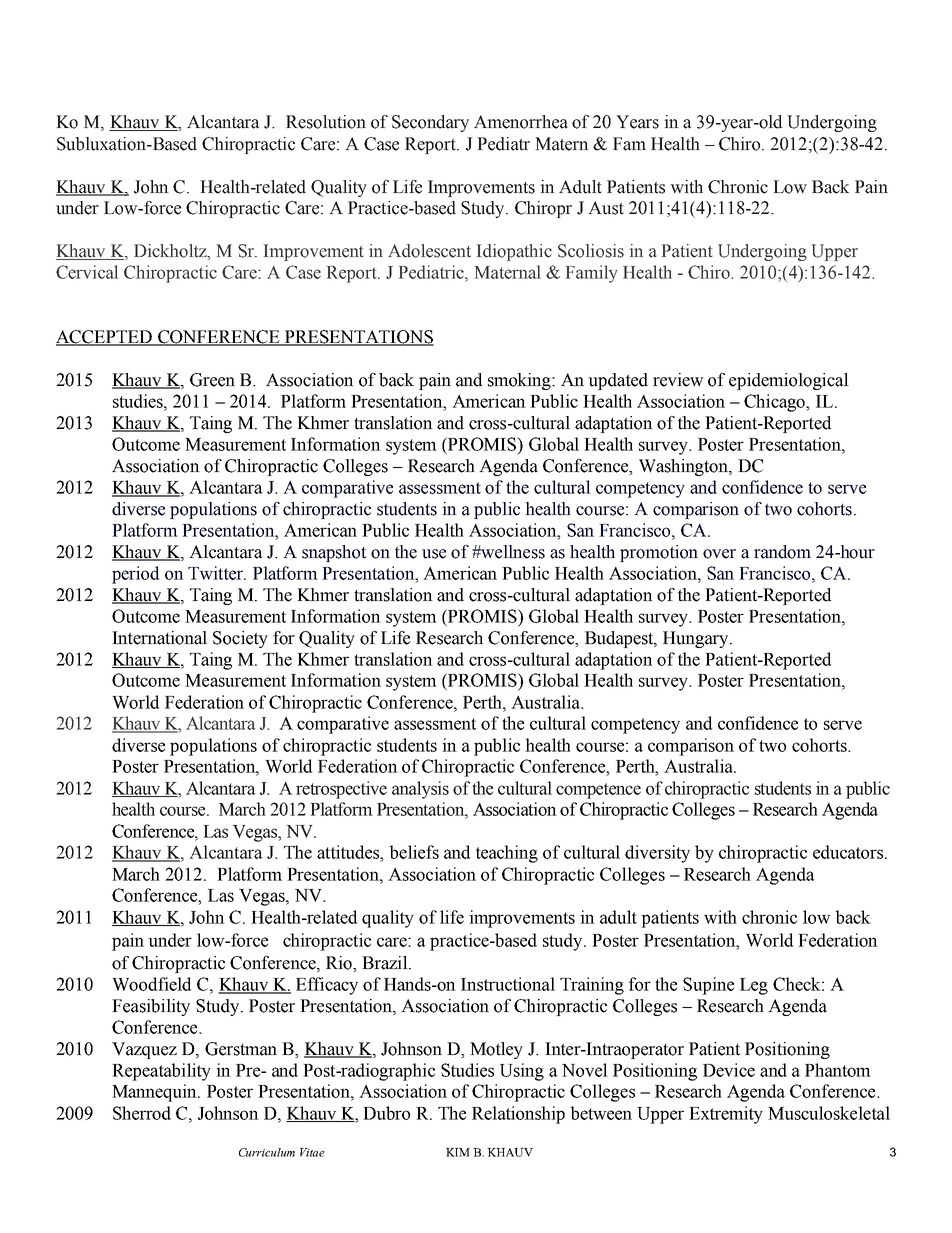  What do you see at coordinates (326, 122) in the screenshot?
I see `Resolution` at bounding box center [326, 122].
